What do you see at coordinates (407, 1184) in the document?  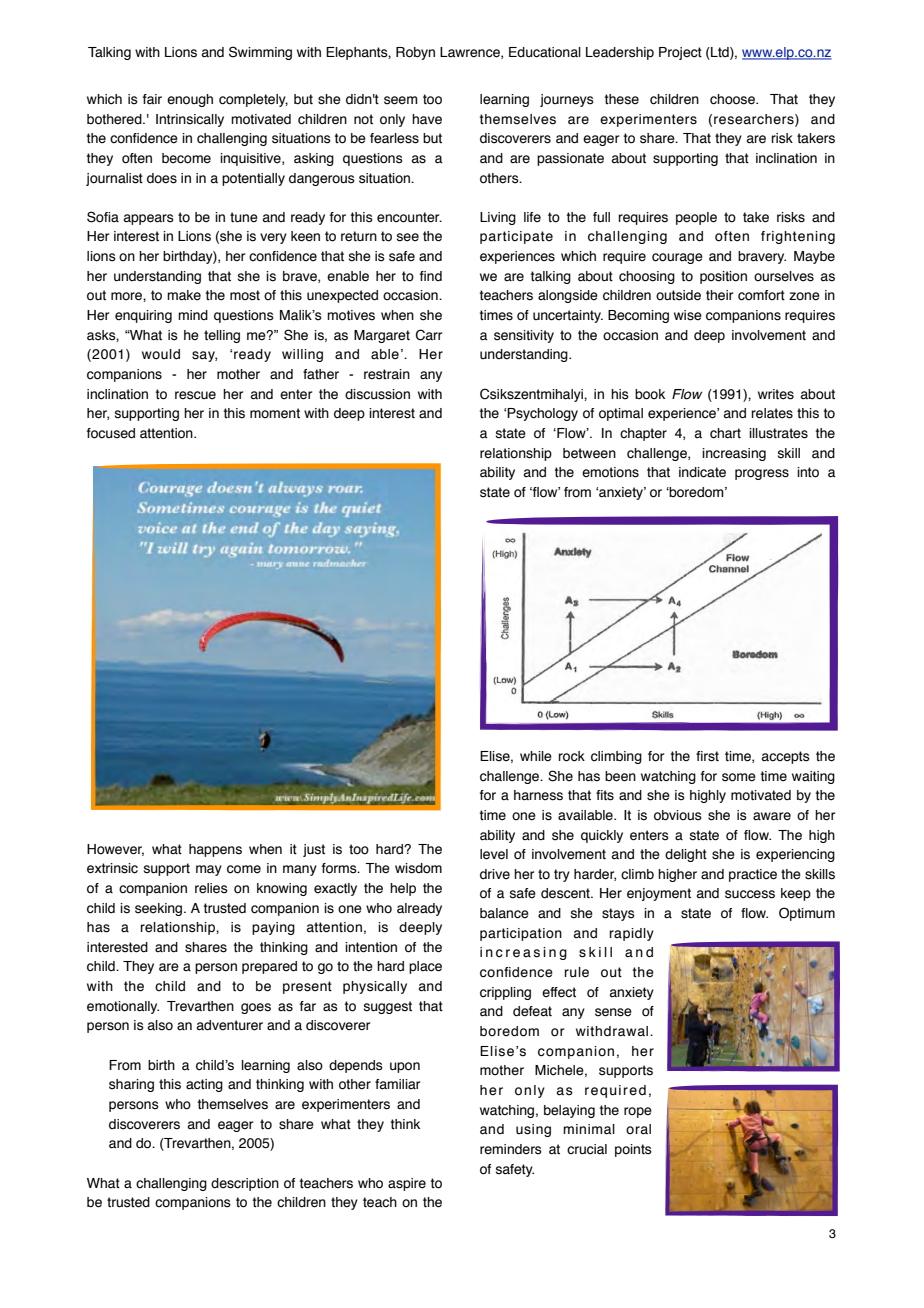 I see `aspire` at bounding box center [407, 1184].
